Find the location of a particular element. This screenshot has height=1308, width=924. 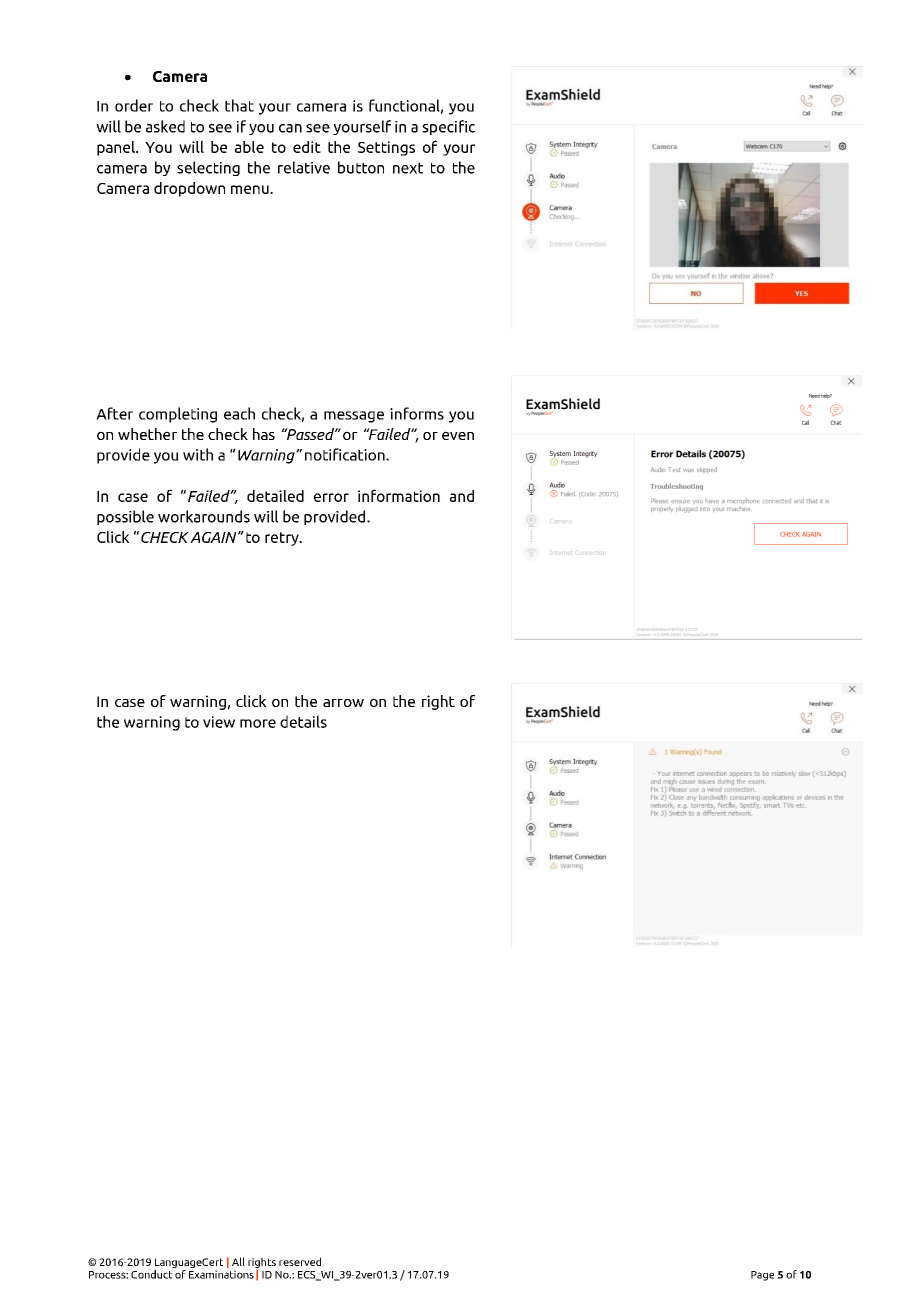

informs is located at coordinates (417, 413).
